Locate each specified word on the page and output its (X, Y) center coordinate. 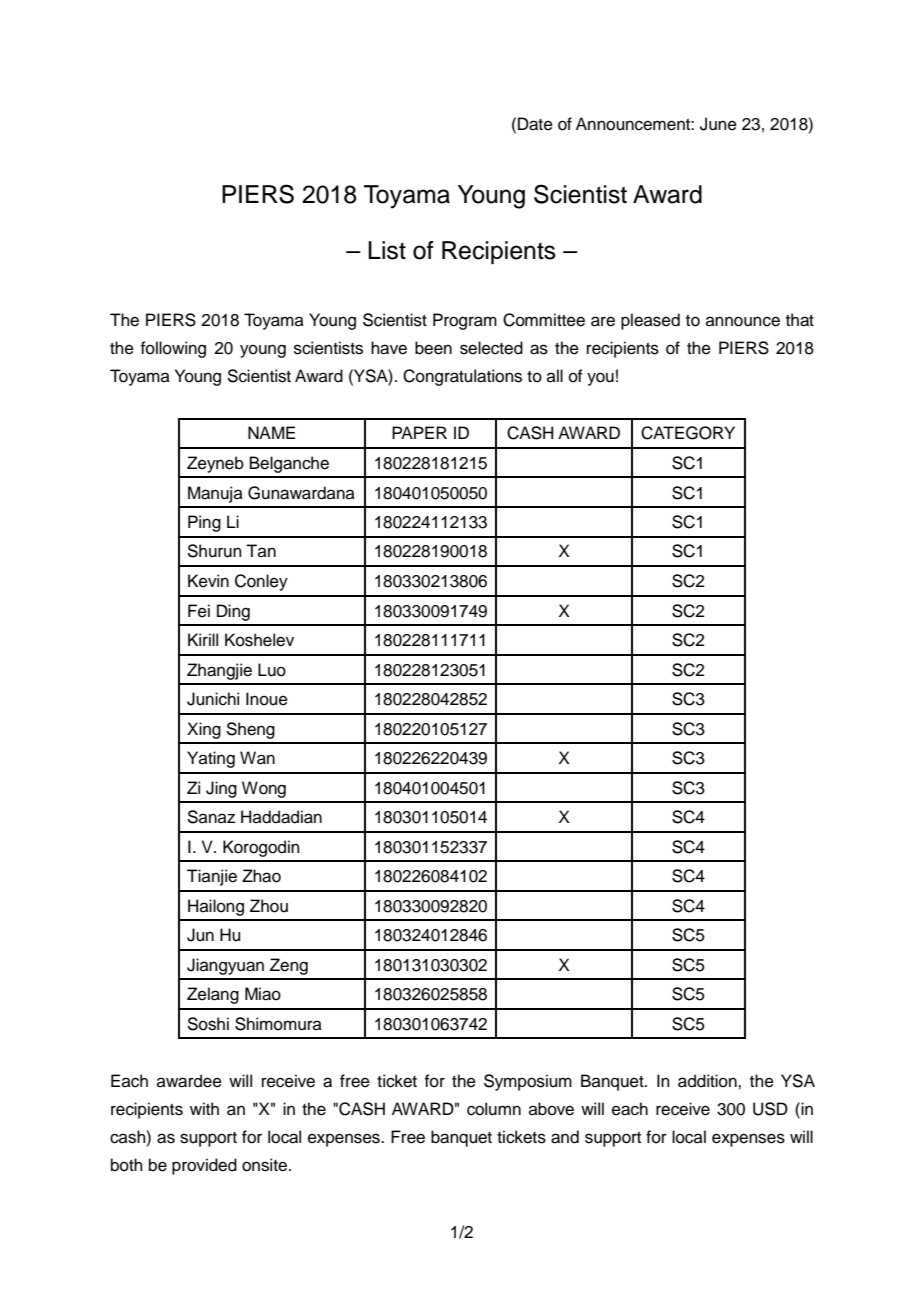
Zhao (261, 876)
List (387, 250)
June (718, 124)
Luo (272, 670)
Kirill (203, 639)
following (173, 349)
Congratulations (462, 377)
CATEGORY (688, 433)
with (204, 1108)
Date (535, 124)
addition (708, 1081)
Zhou (269, 906)
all (555, 375)
